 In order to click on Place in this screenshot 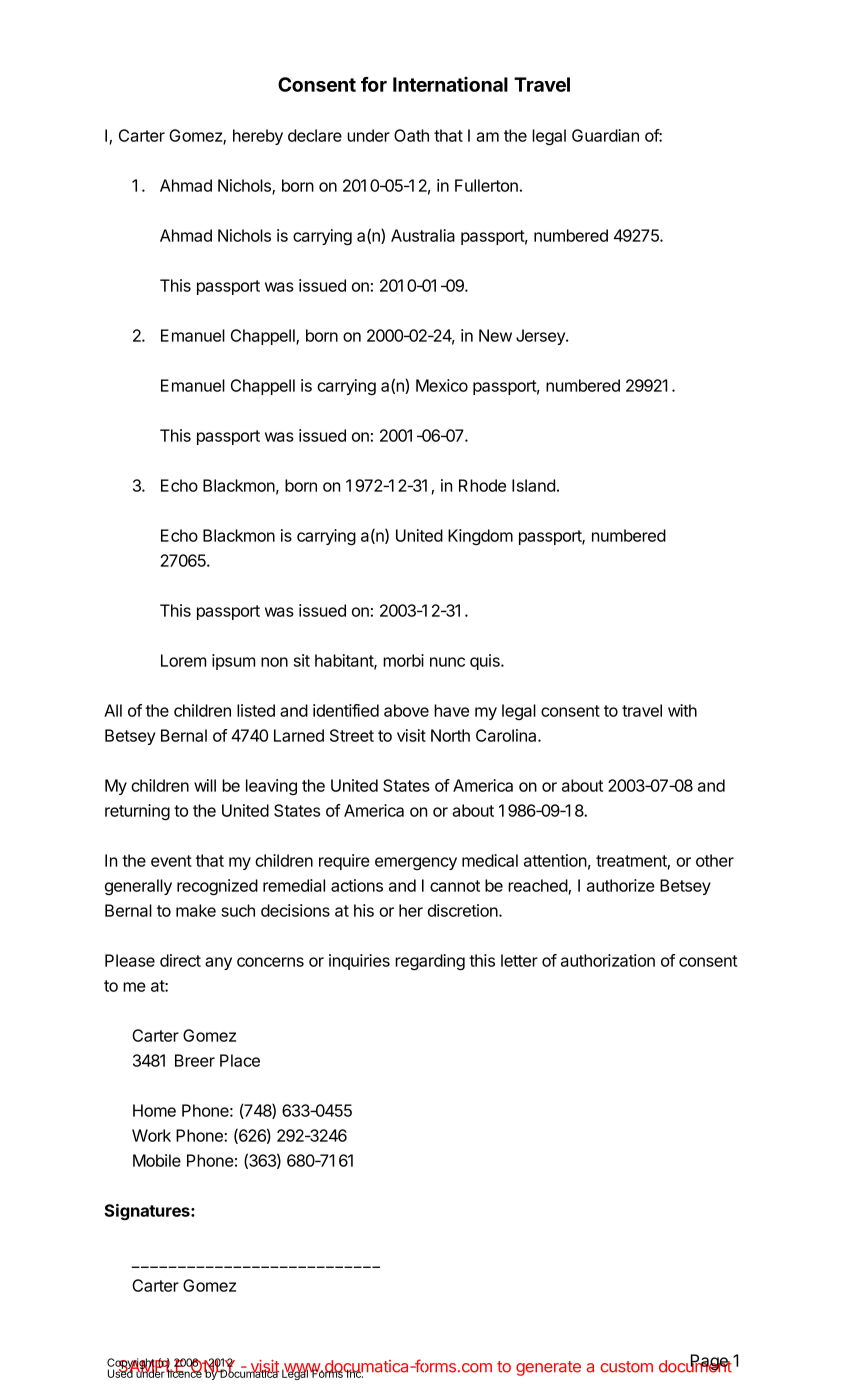, I will do `click(240, 1060)`.
